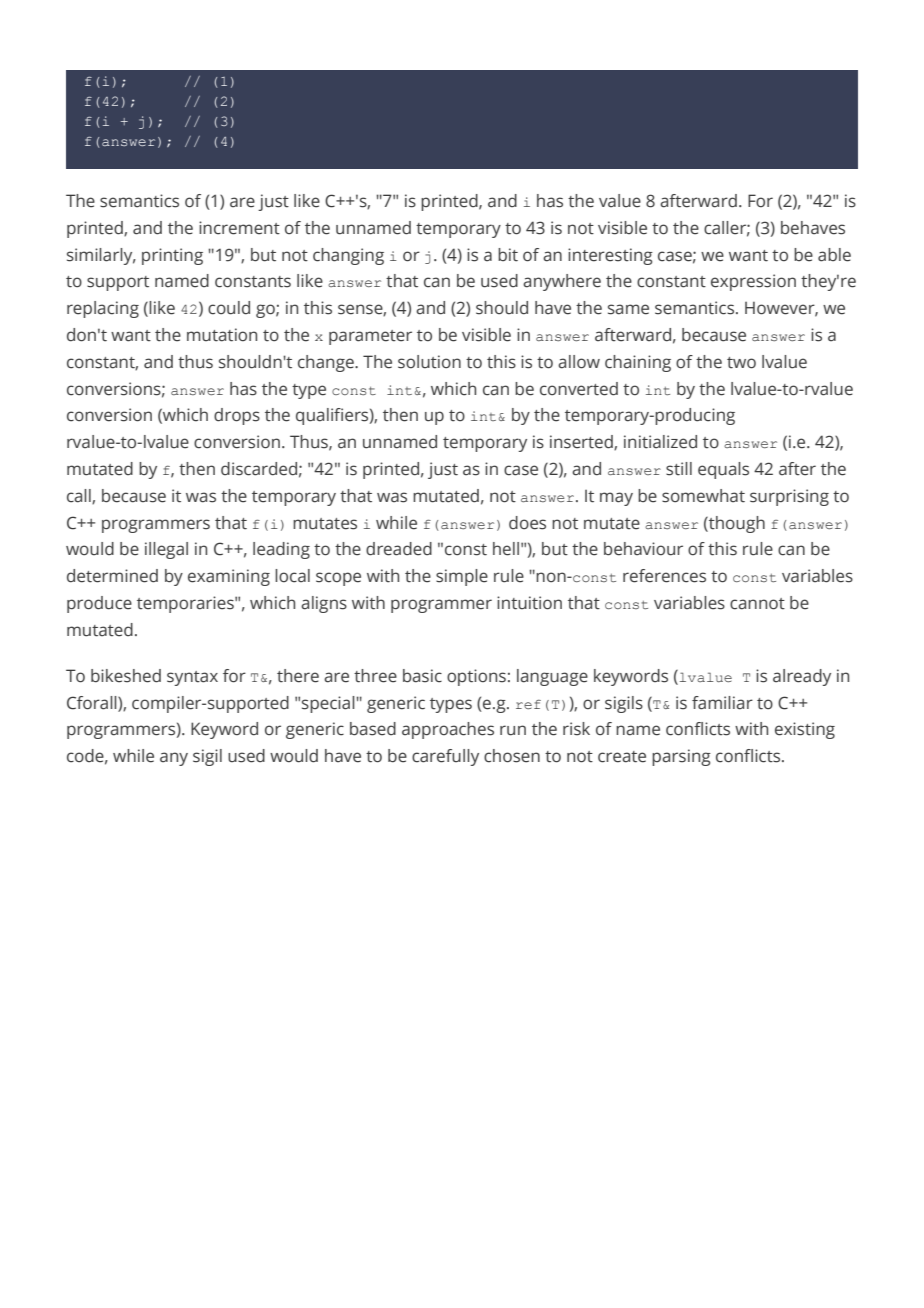 This image has width=924, height=1308. I want to click on approaches, so click(448, 730).
